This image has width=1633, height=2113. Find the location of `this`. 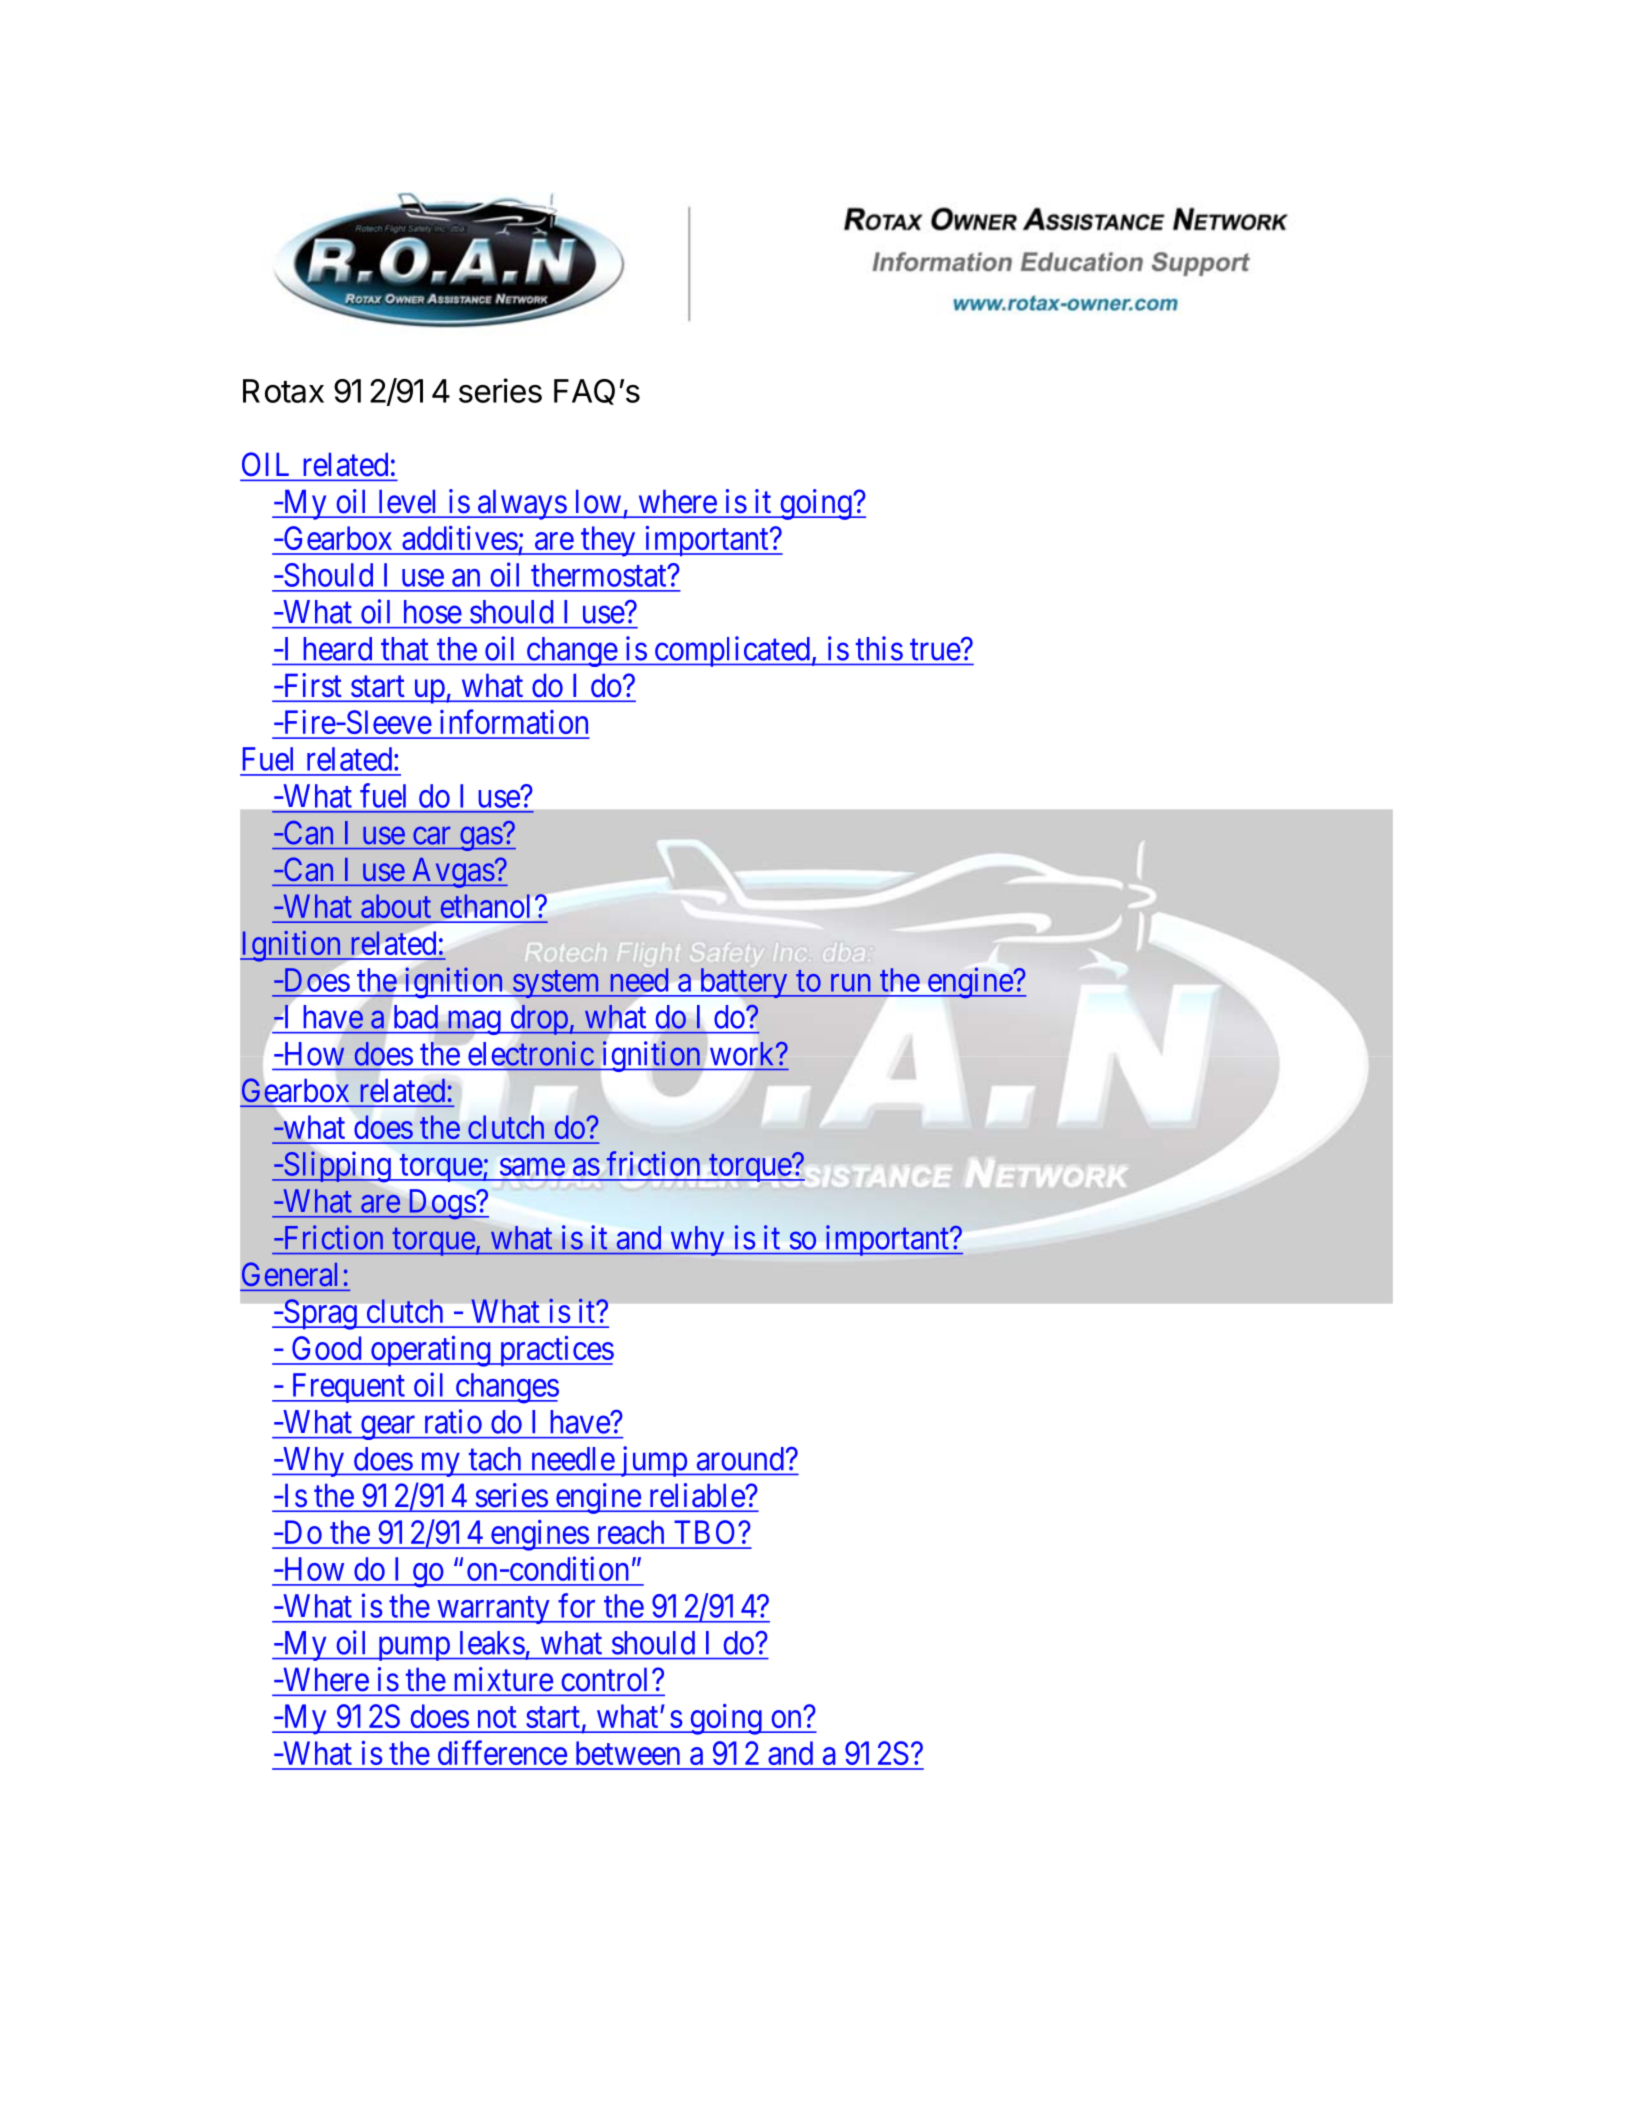

this is located at coordinates (879, 648).
